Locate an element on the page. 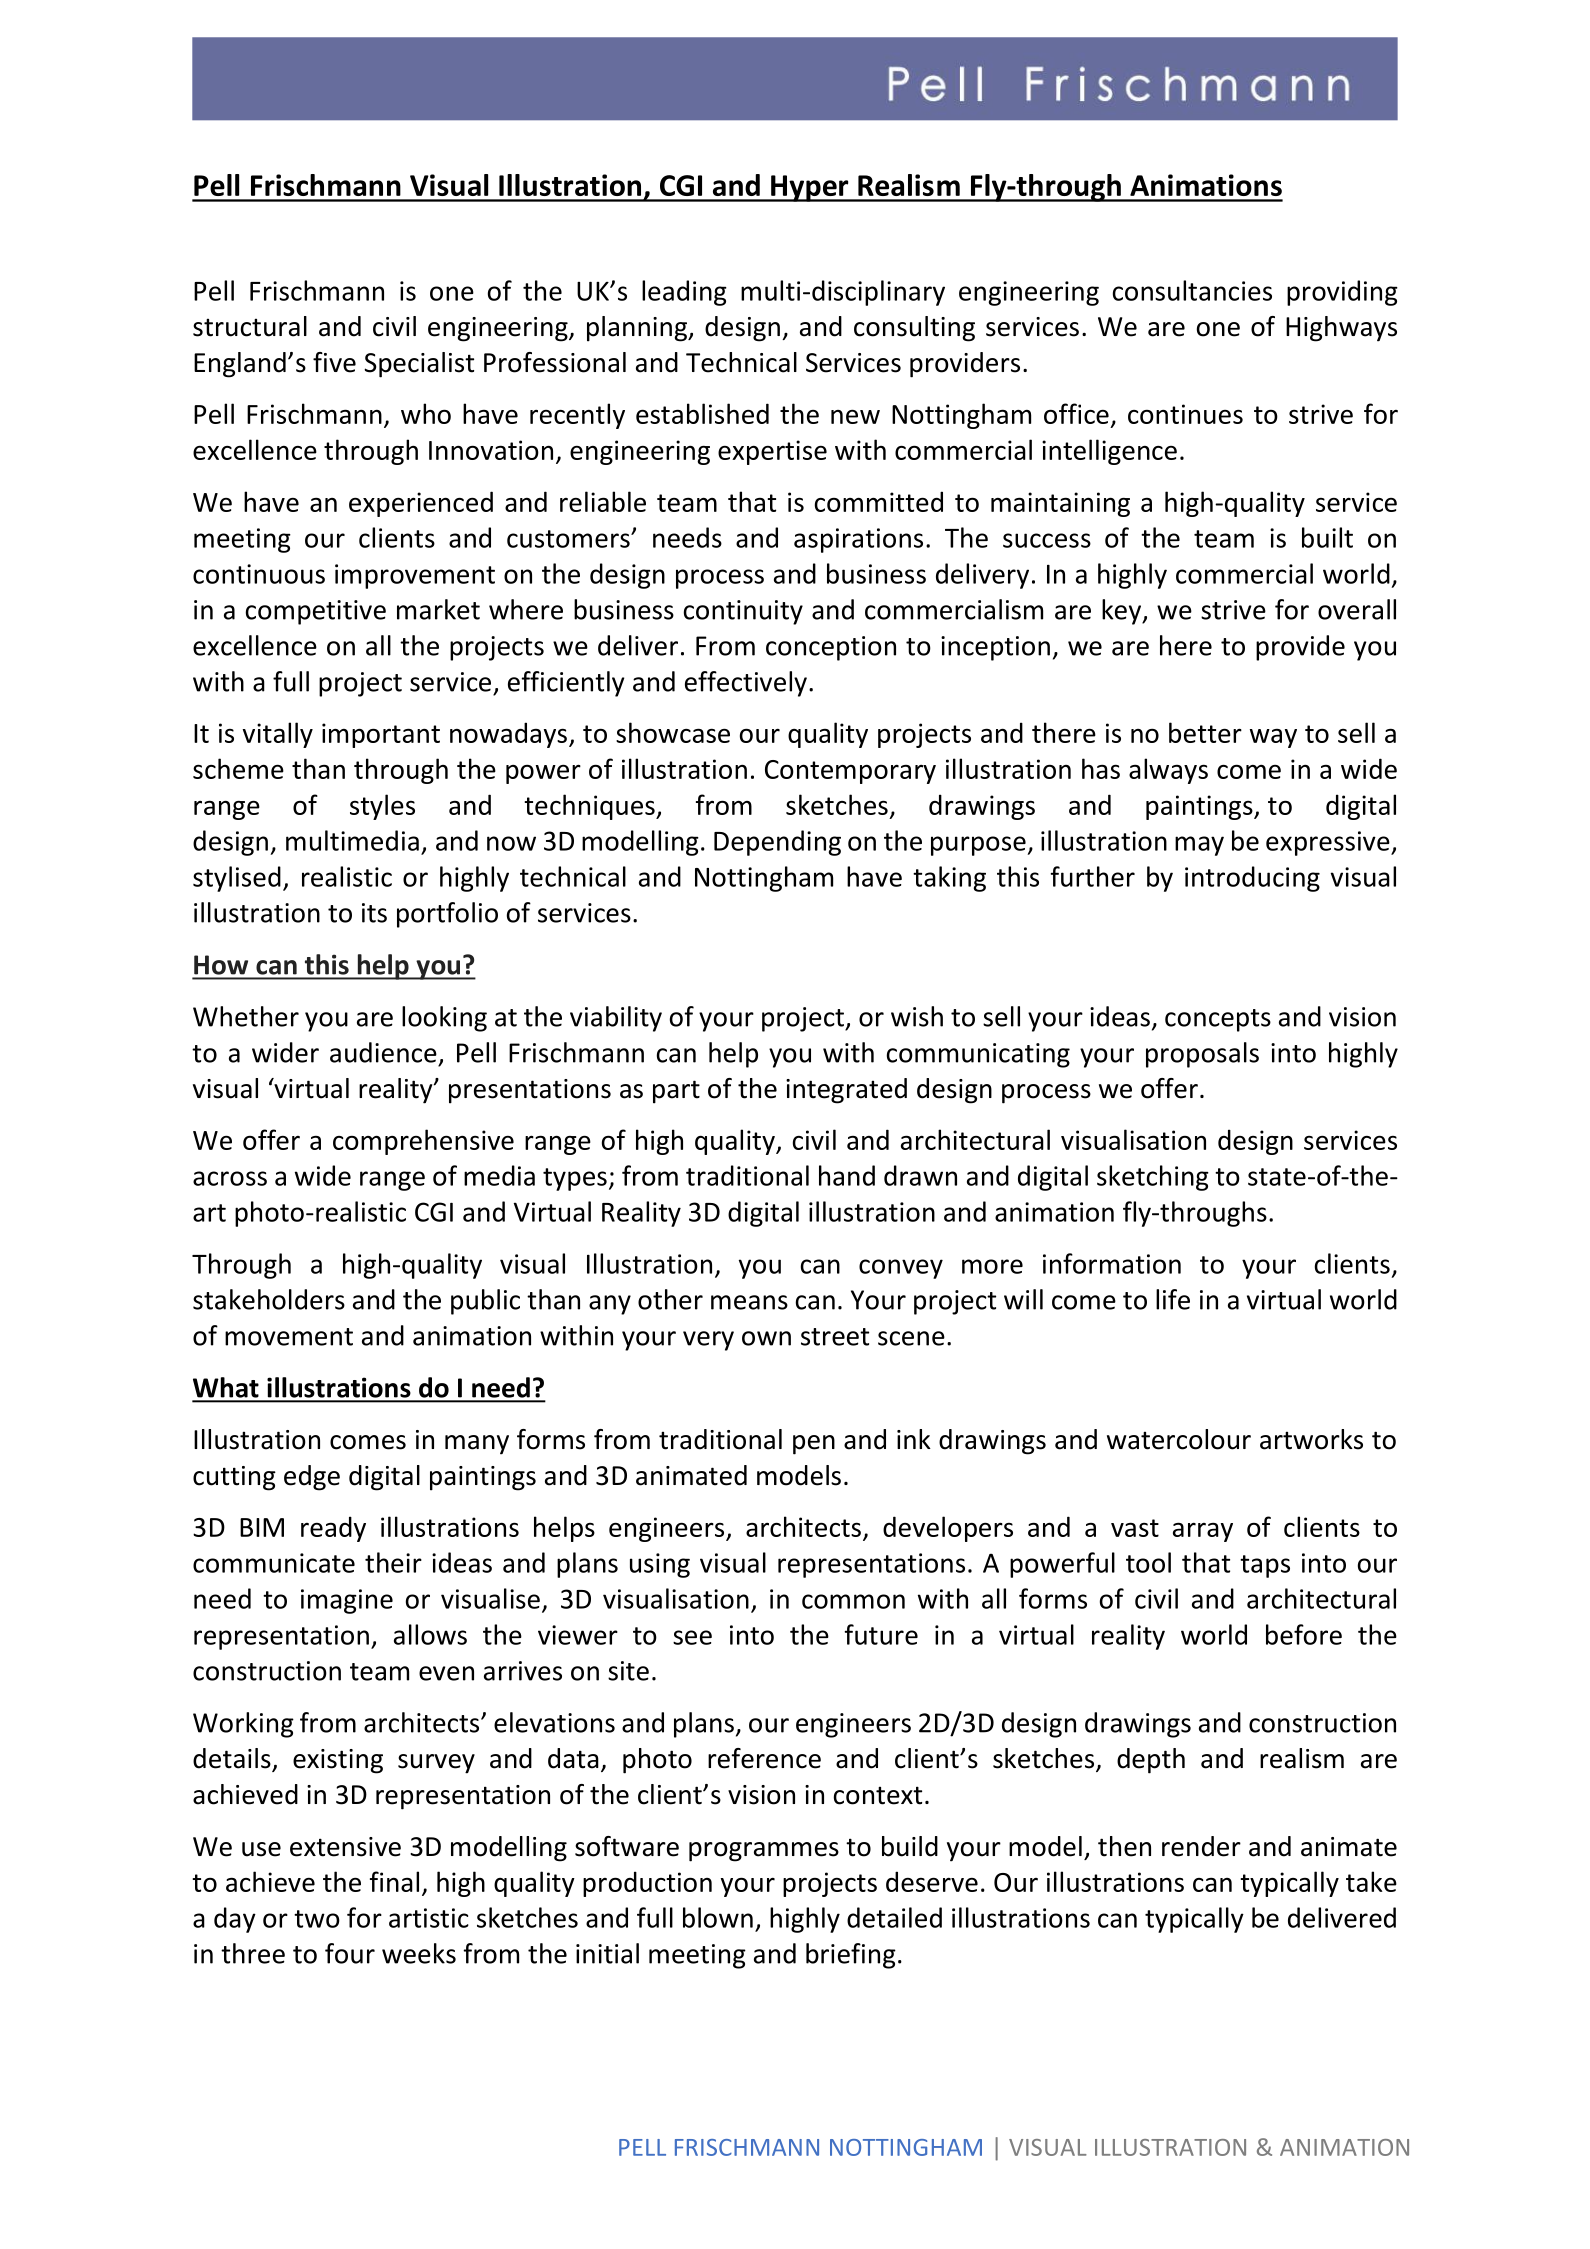  audience is located at coordinates (383, 1052).
